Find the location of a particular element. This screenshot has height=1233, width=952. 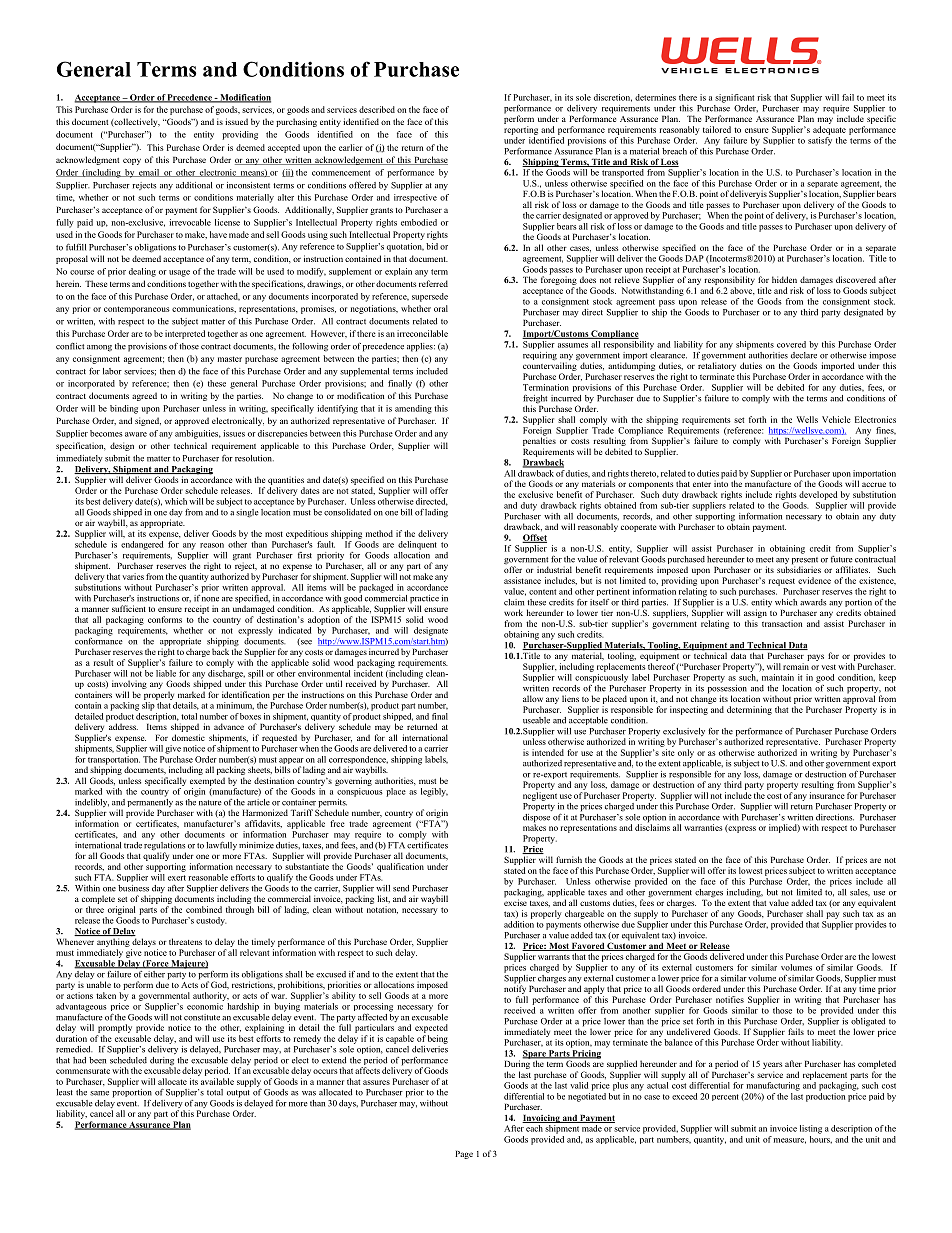

satisfy is located at coordinates (820, 141).
